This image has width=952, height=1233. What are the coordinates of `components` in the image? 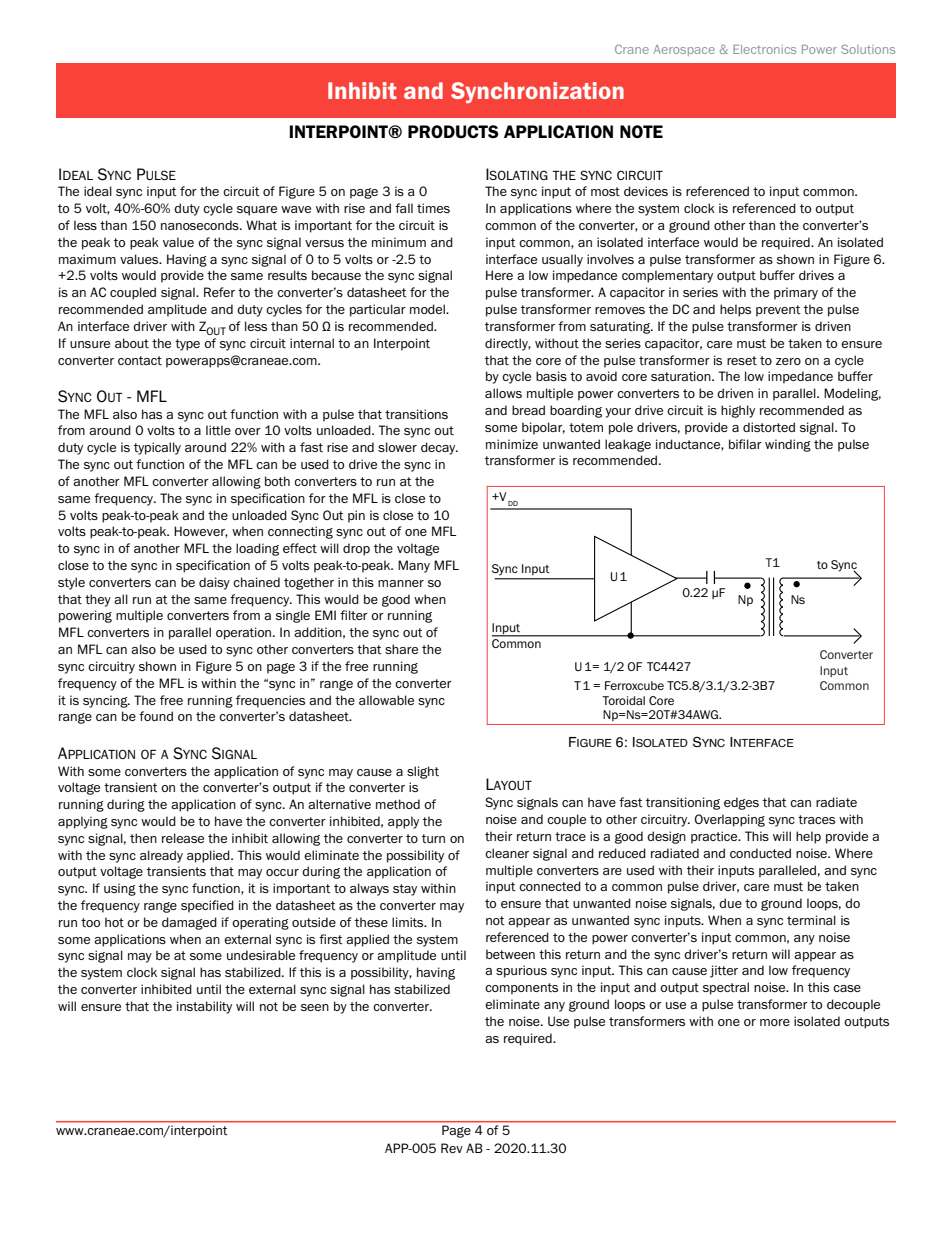 It's located at (521, 989).
